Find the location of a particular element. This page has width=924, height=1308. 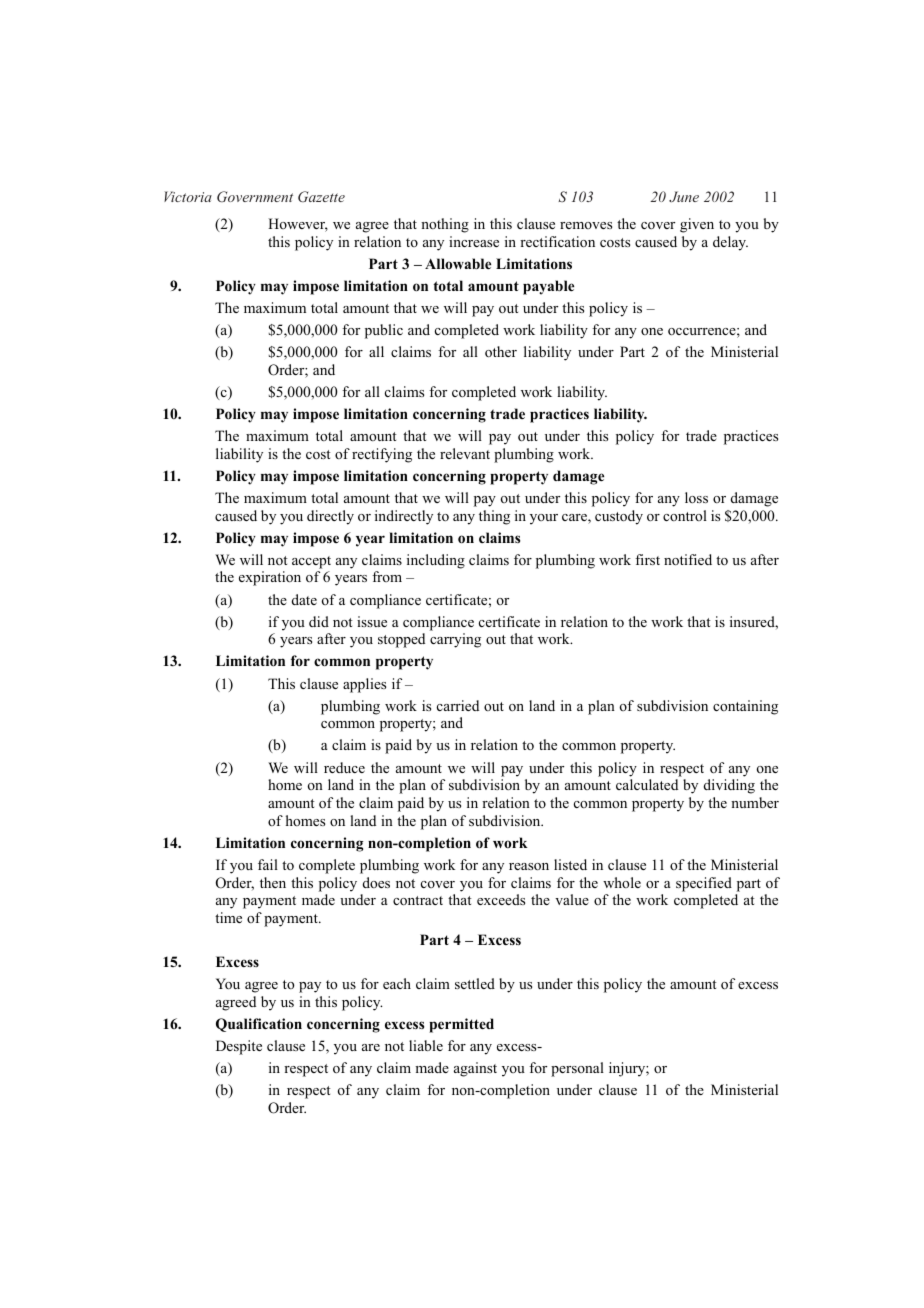

did is located at coordinates (319, 621).
